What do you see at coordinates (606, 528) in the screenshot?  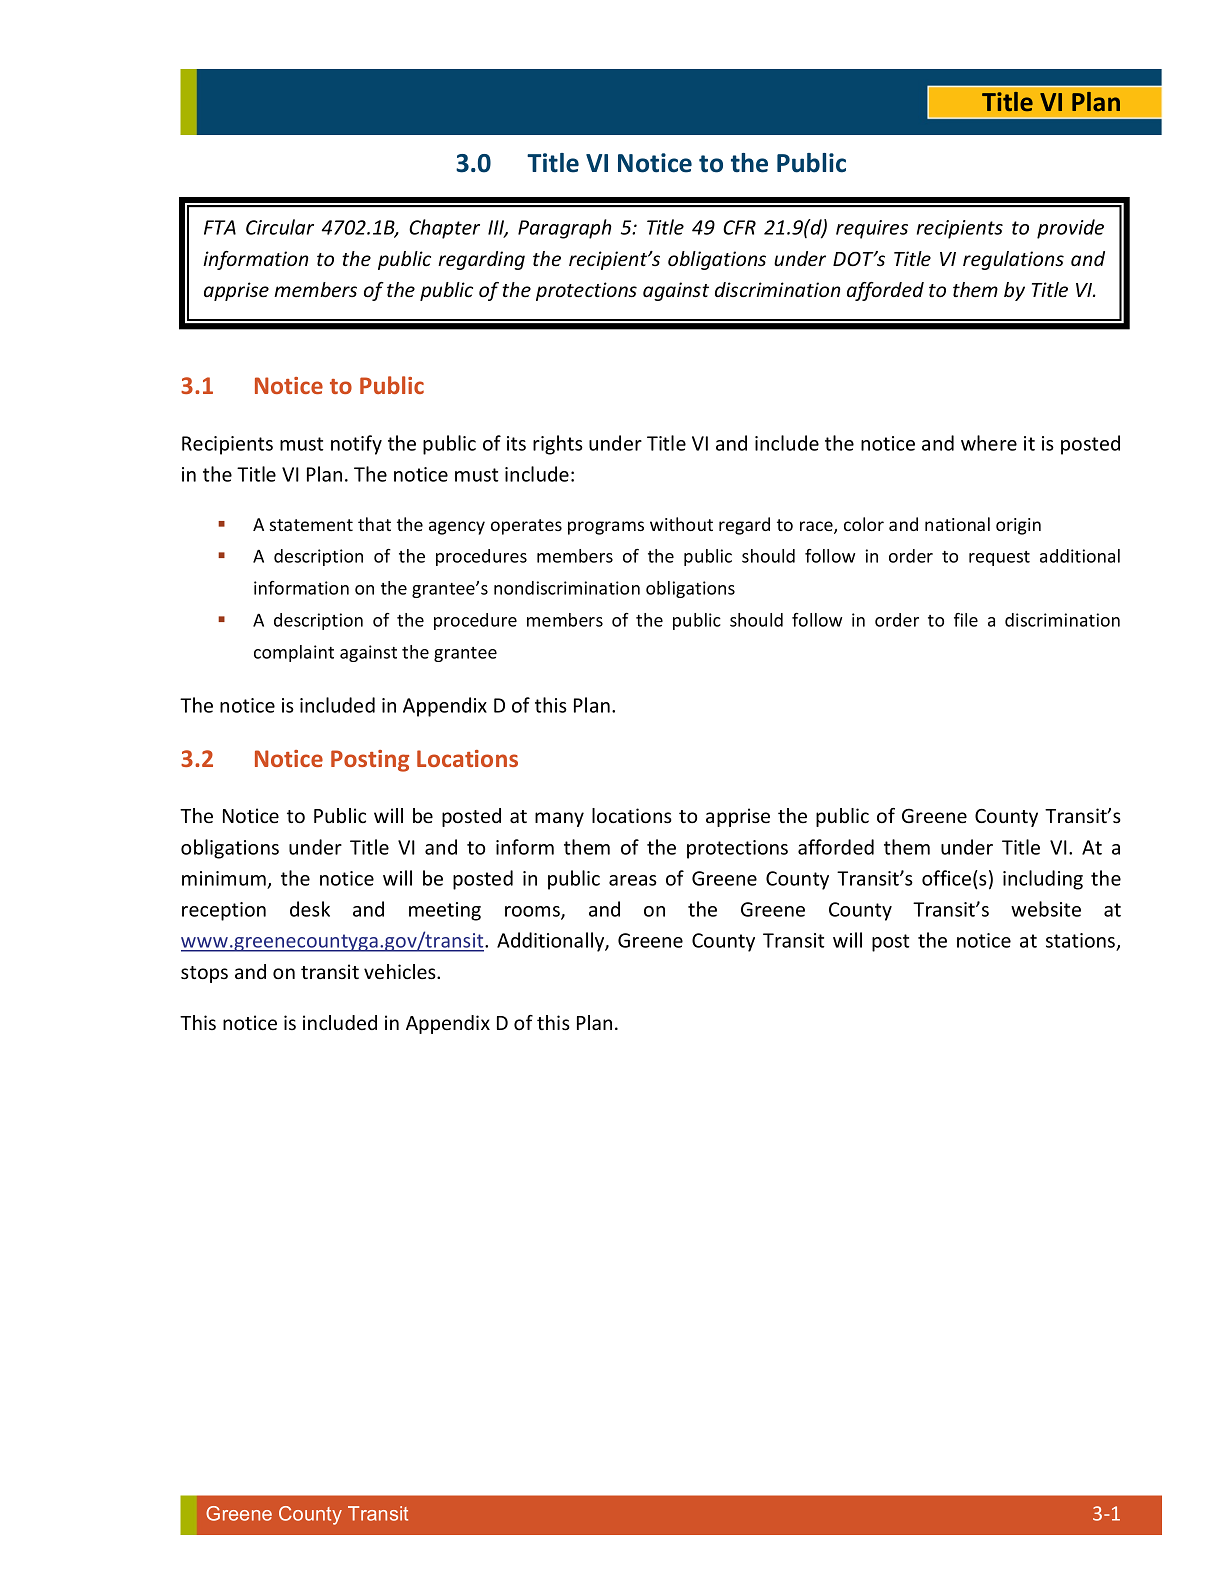 I see `programs` at bounding box center [606, 528].
